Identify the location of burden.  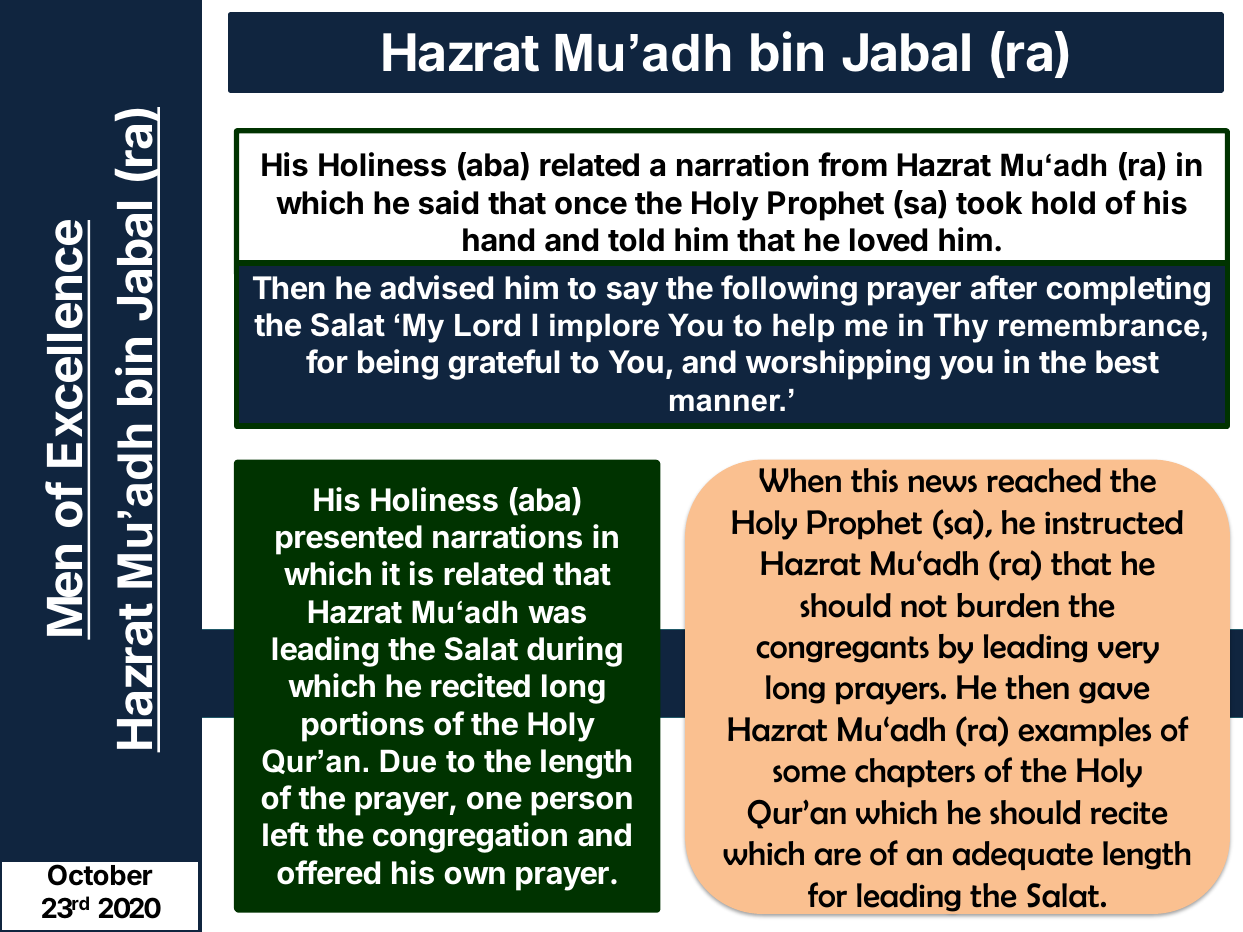
(1008, 605).
